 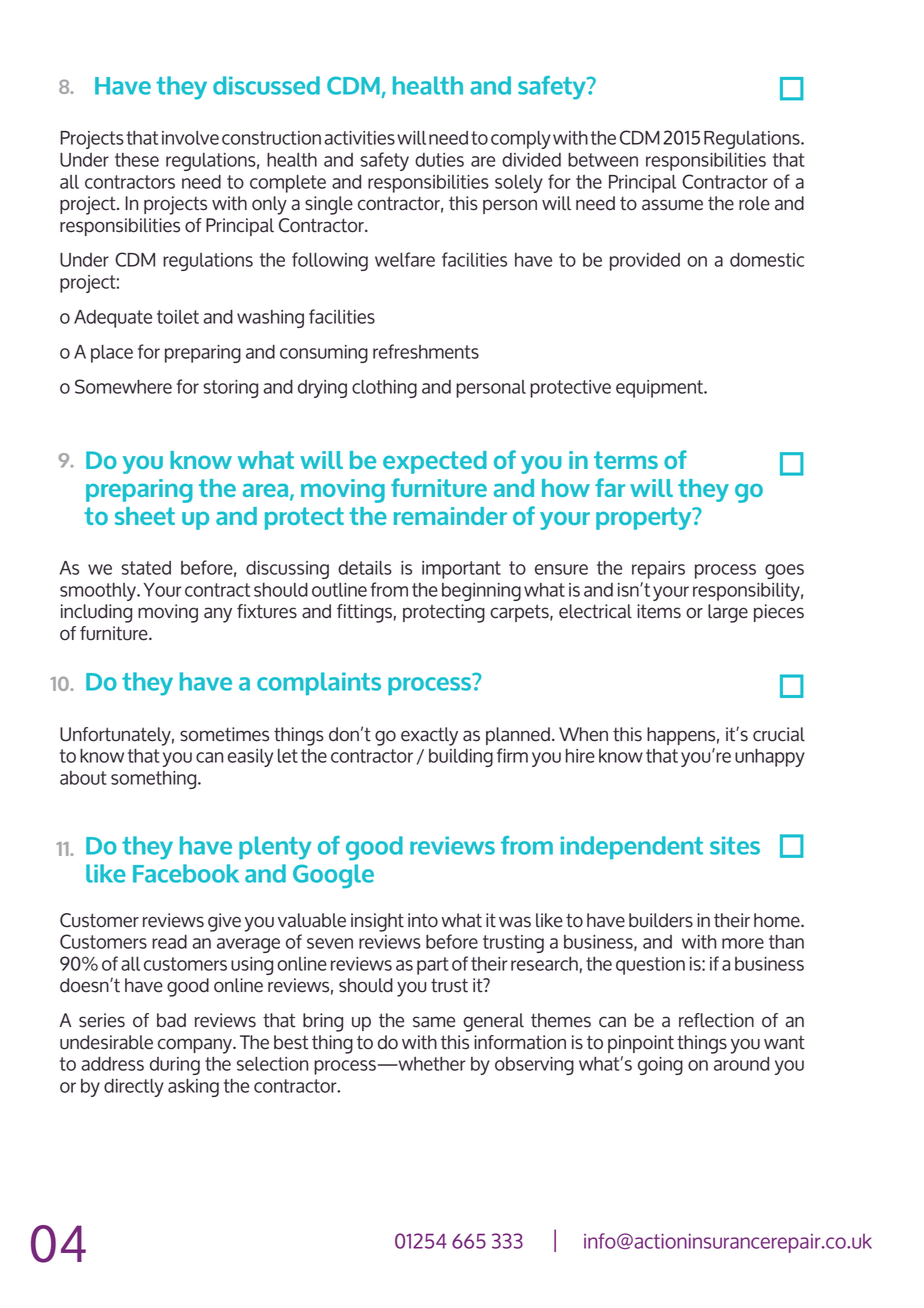 I want to click on Somewhere, so click(x=123, y=386).
